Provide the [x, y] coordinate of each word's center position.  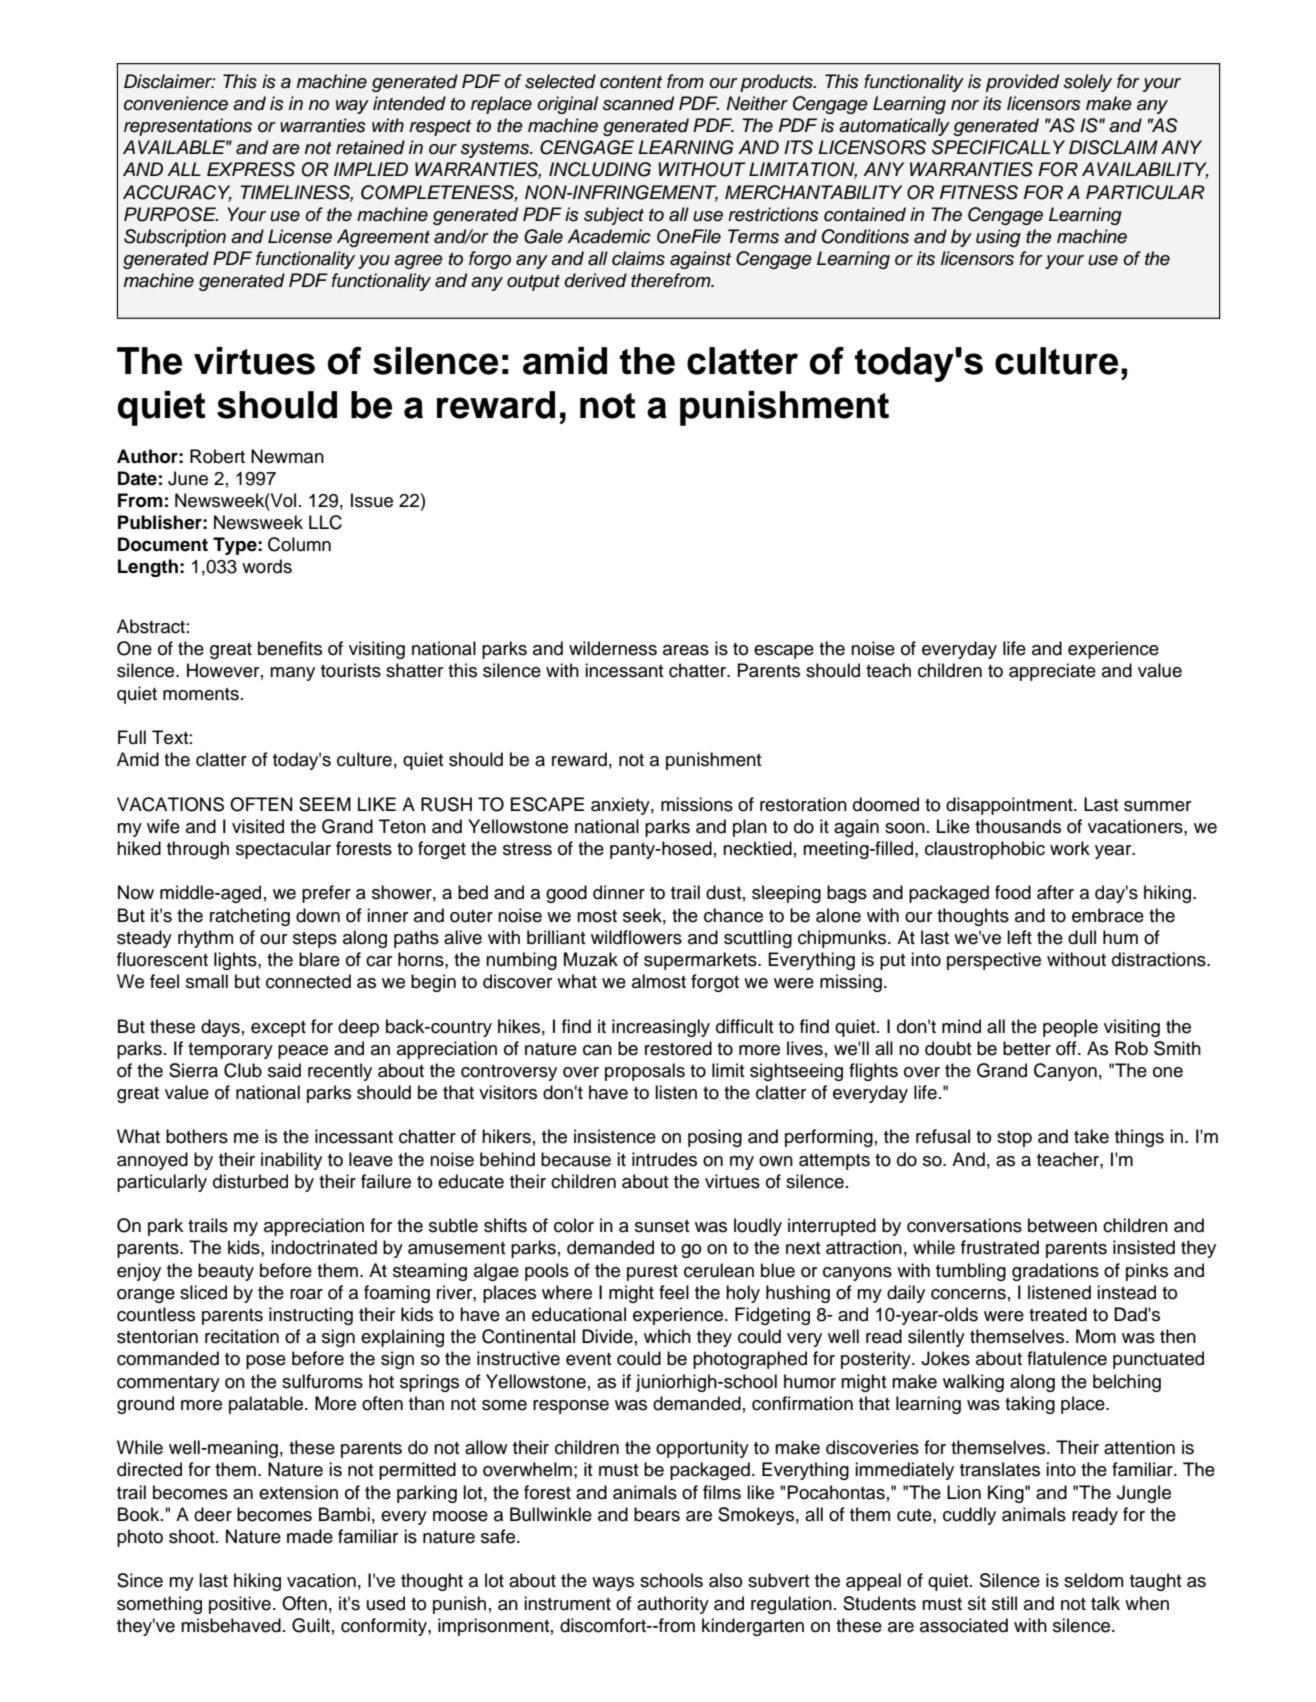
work [1070, 848]
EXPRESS [251, 169]
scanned [638, 103]
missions [697, 804]
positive [240, 1605]
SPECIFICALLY [998, 147]
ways [613, 1584]
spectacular [283, 850]
